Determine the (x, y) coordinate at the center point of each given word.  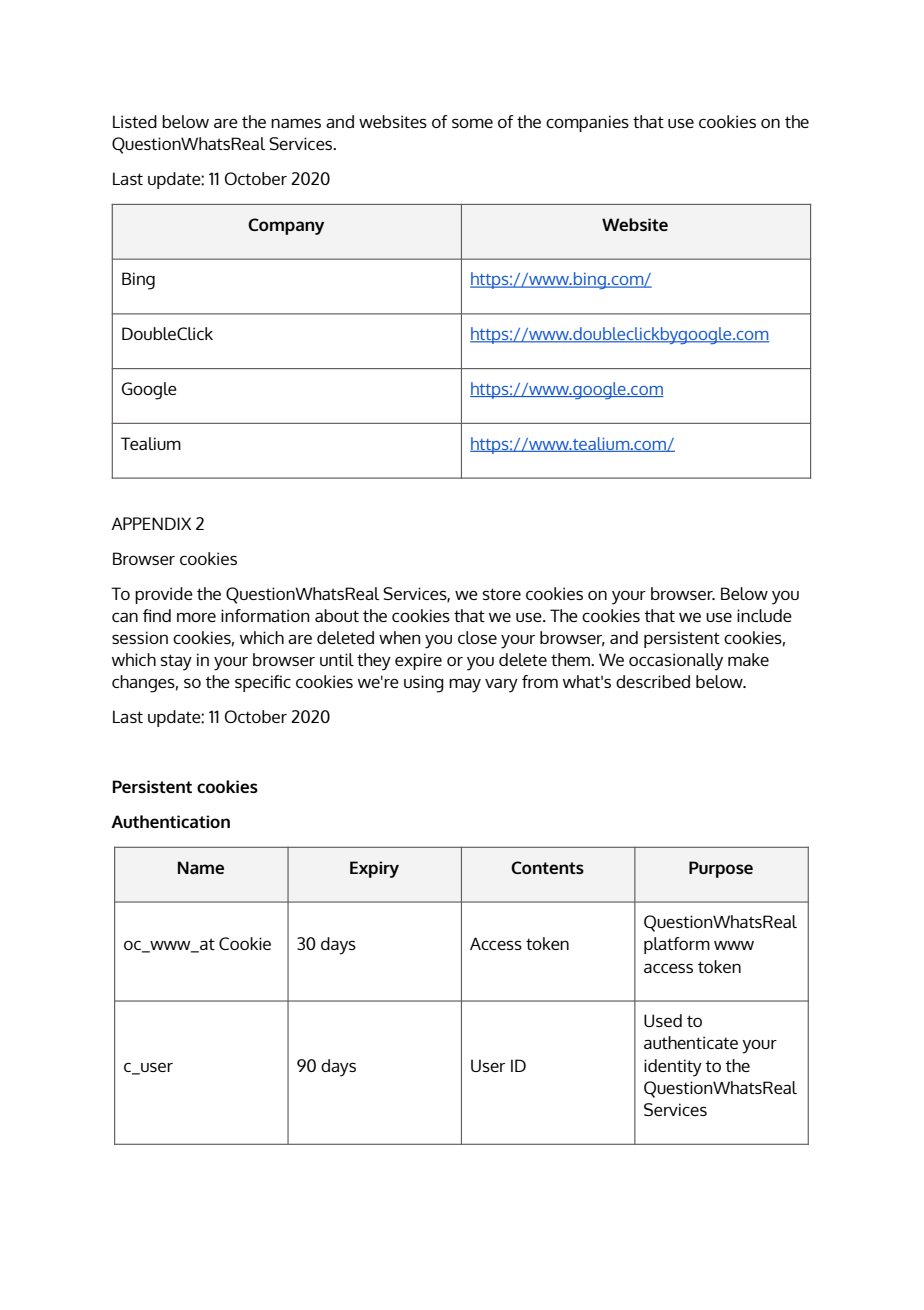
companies (587, 123)
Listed (135, 121)
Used (663, 1020)
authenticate (691, 1042)
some (472, 123)
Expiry (374, 869)
